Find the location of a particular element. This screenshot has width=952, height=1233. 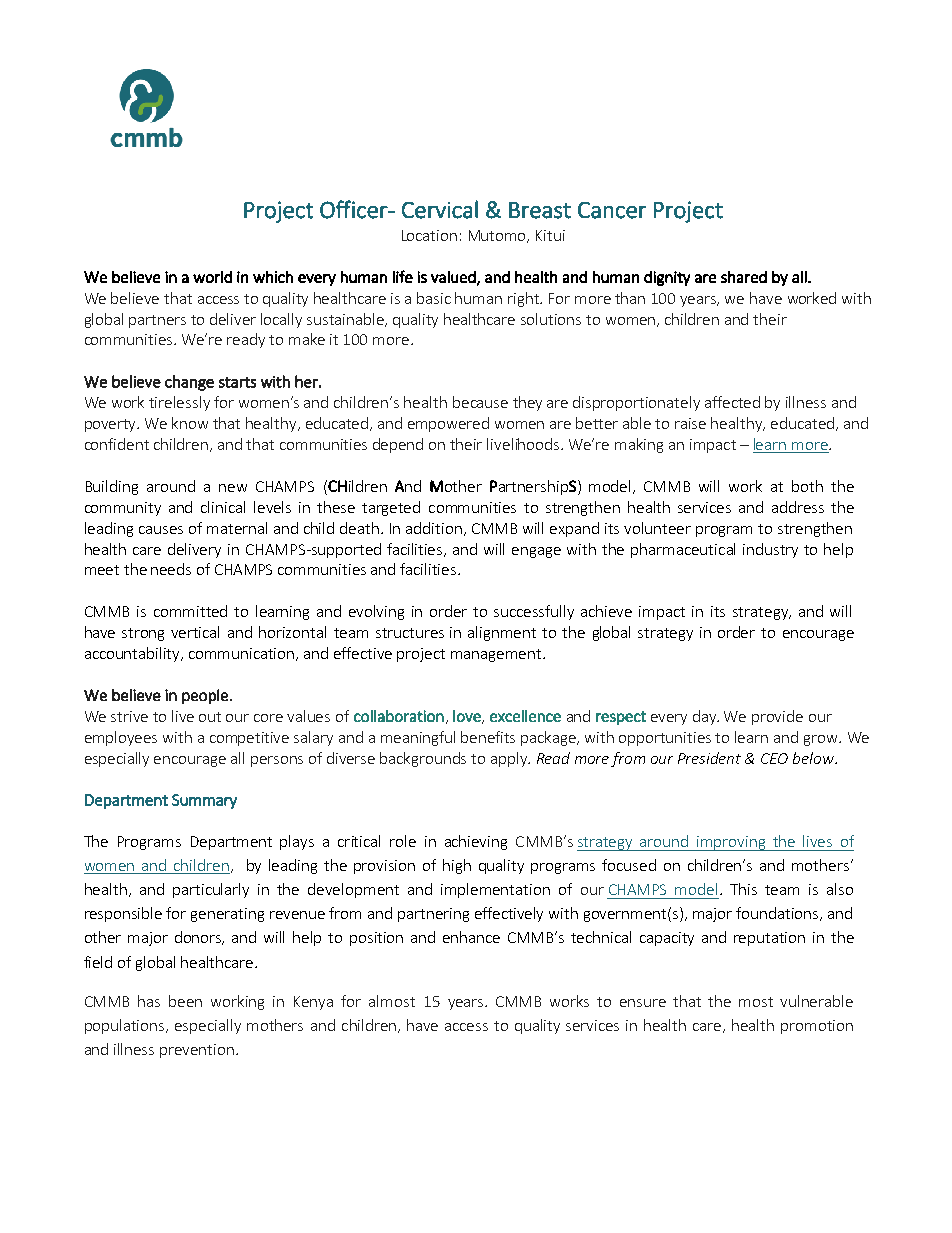

industry is located at coordinates (770, 550).
